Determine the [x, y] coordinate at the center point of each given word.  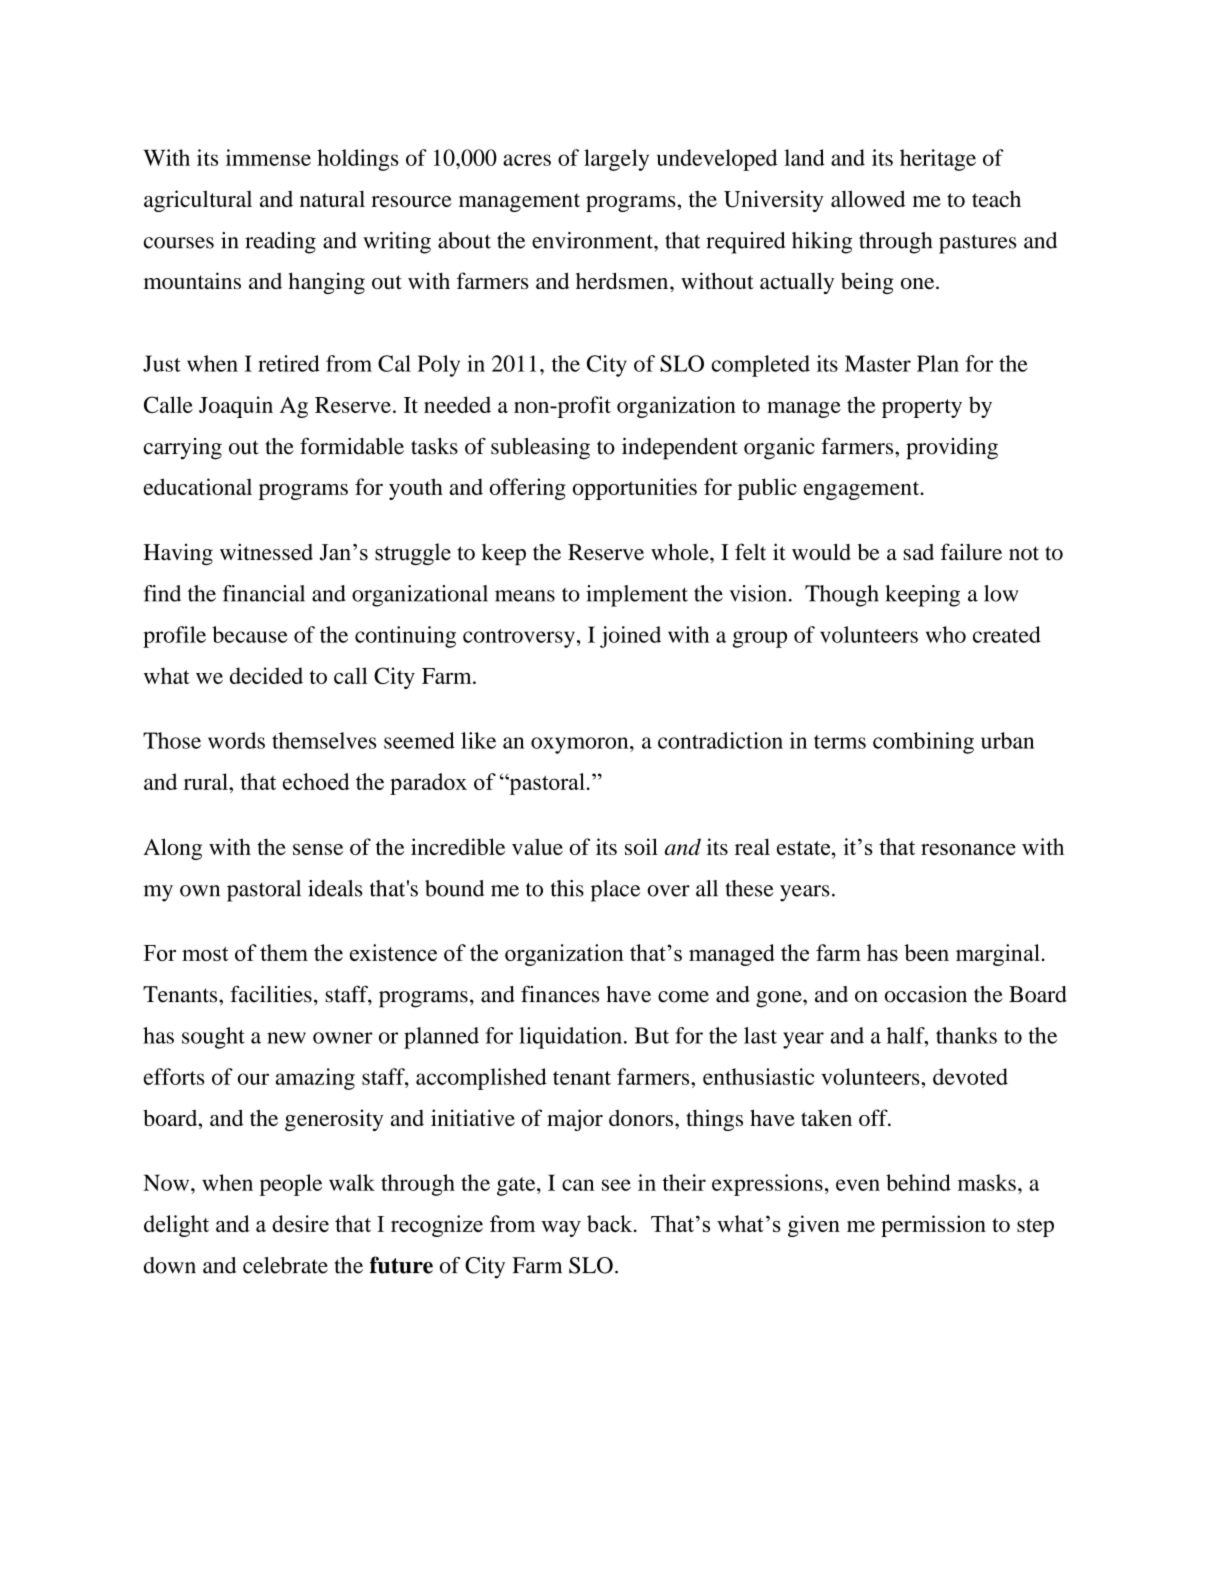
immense [268, 157]
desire [300, 1223]
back [611, 1223]
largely [616, 160]
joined [630, 637]
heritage [938, 160]
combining [923, 743]
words [236, 740]
